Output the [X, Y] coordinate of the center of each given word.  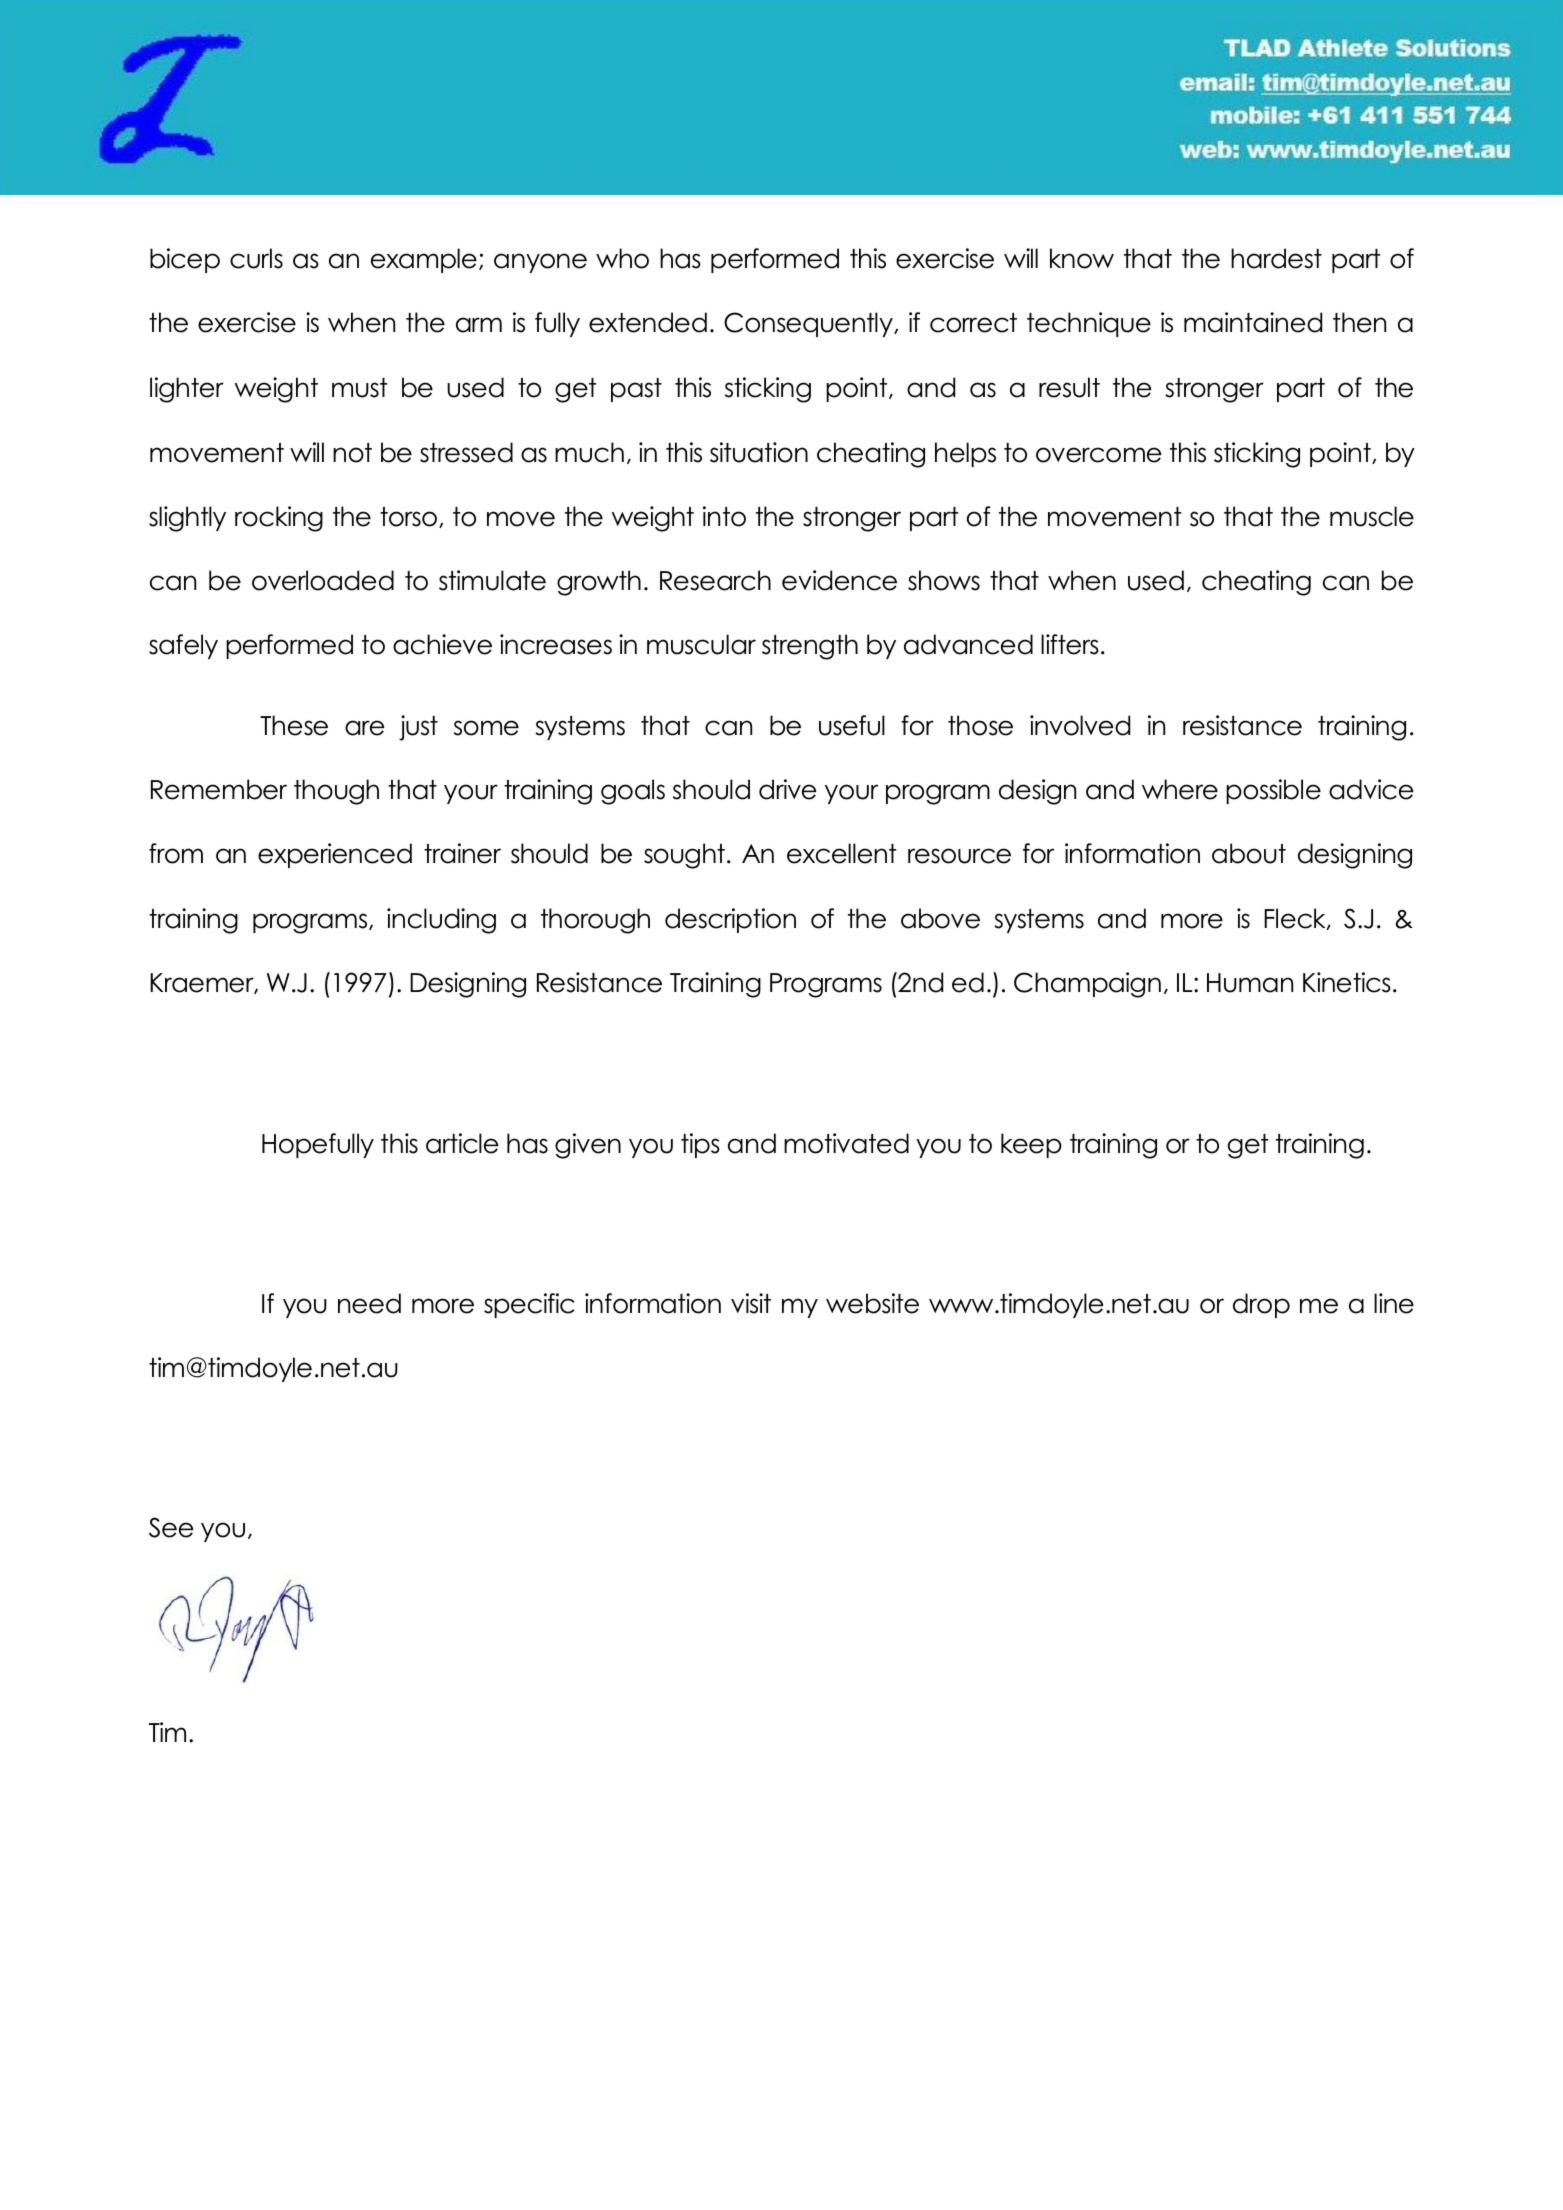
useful [852, 725]
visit [751, 1303]
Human [1250, 983]
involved [1080, 725]
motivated [846, 1143]
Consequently [809, 324]
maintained [1253, 322]
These [294, 725]
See [171, 1527]
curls [256, 258]
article [462, 1143]
